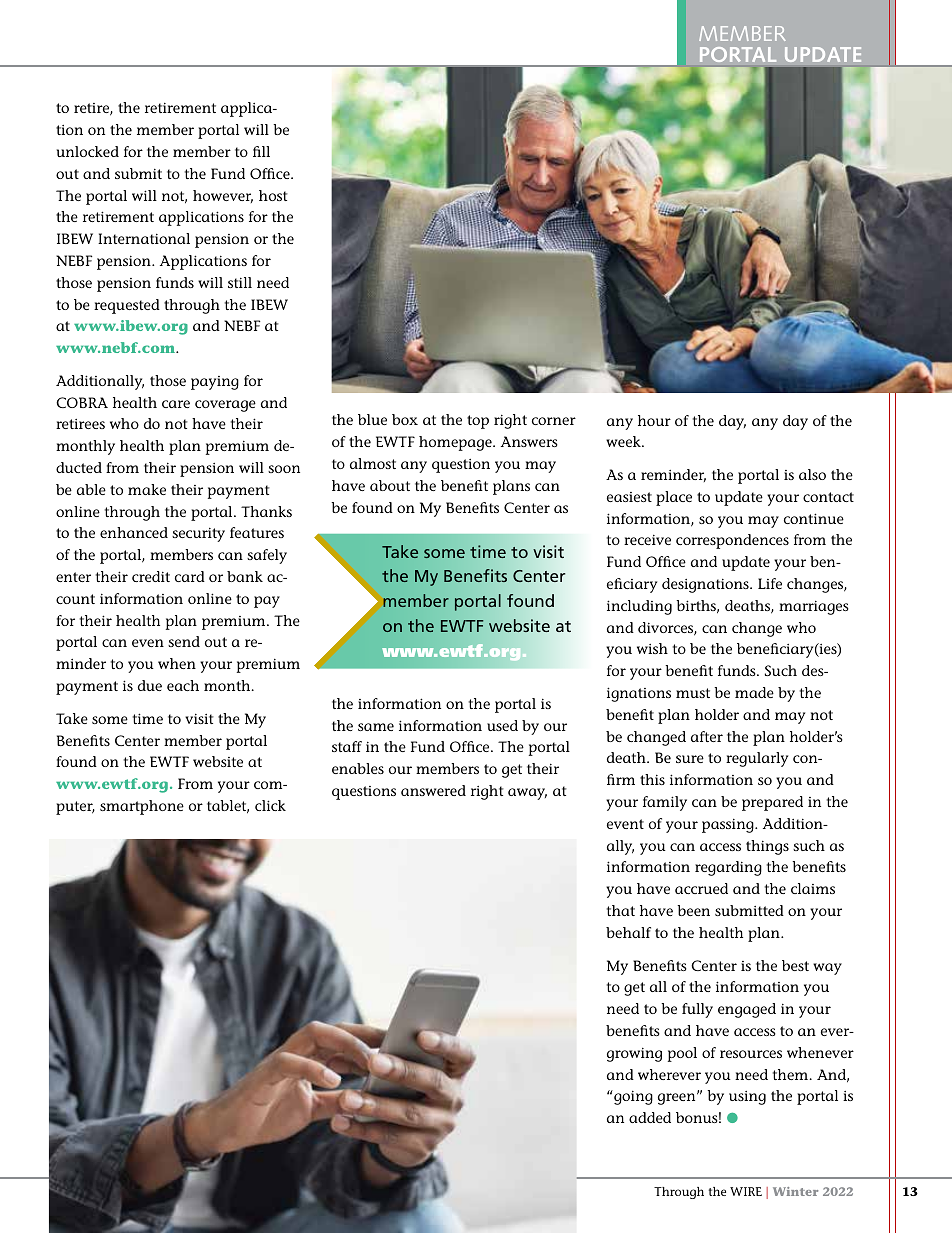  What do you see at coordinates (88, 151) in the page?
I see `unlocked` at bounding box center [88, 151].
